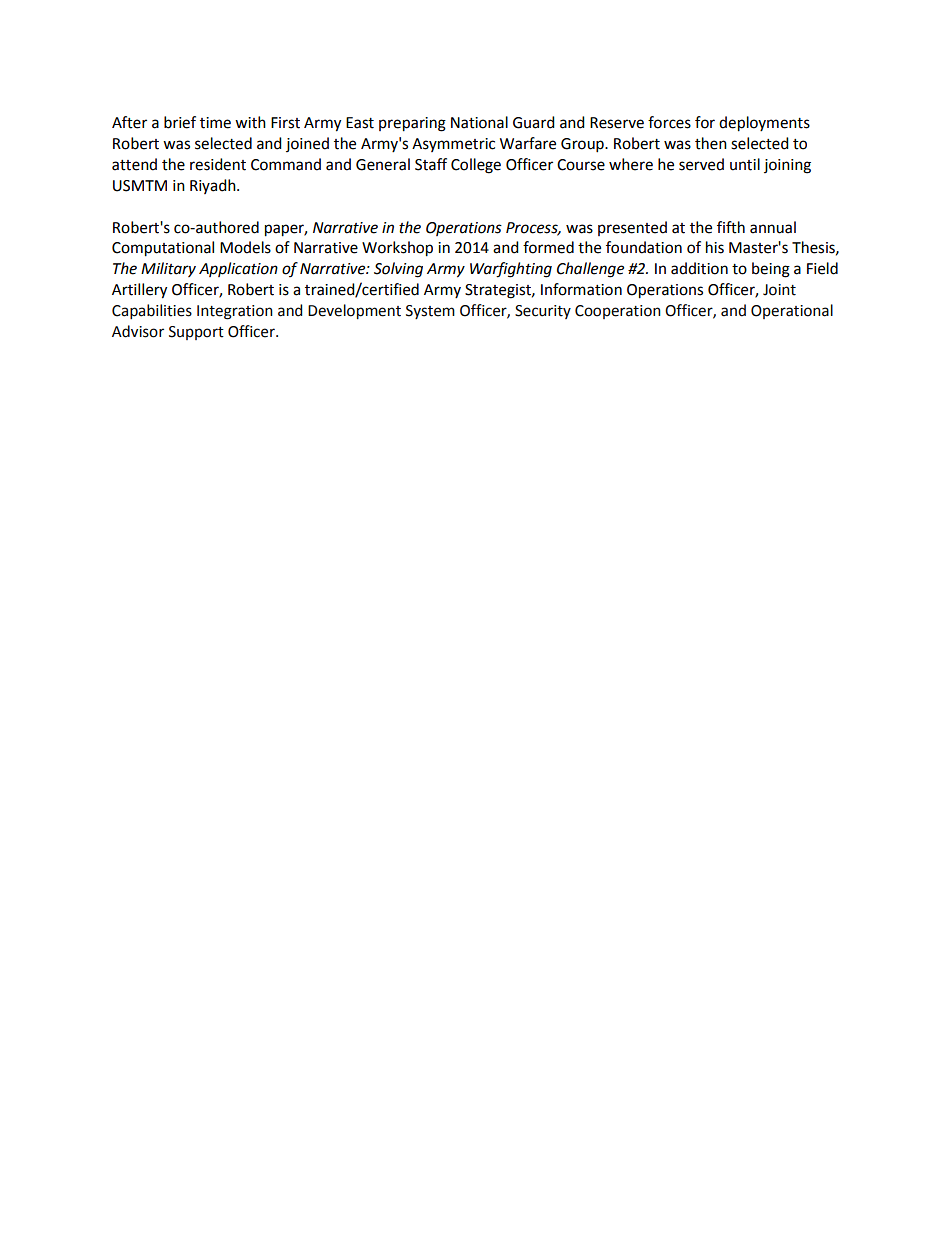  What do you see at coordinates (764, 124) in the screenshot?
I see `deployments` at bounding box center [764, 124].
